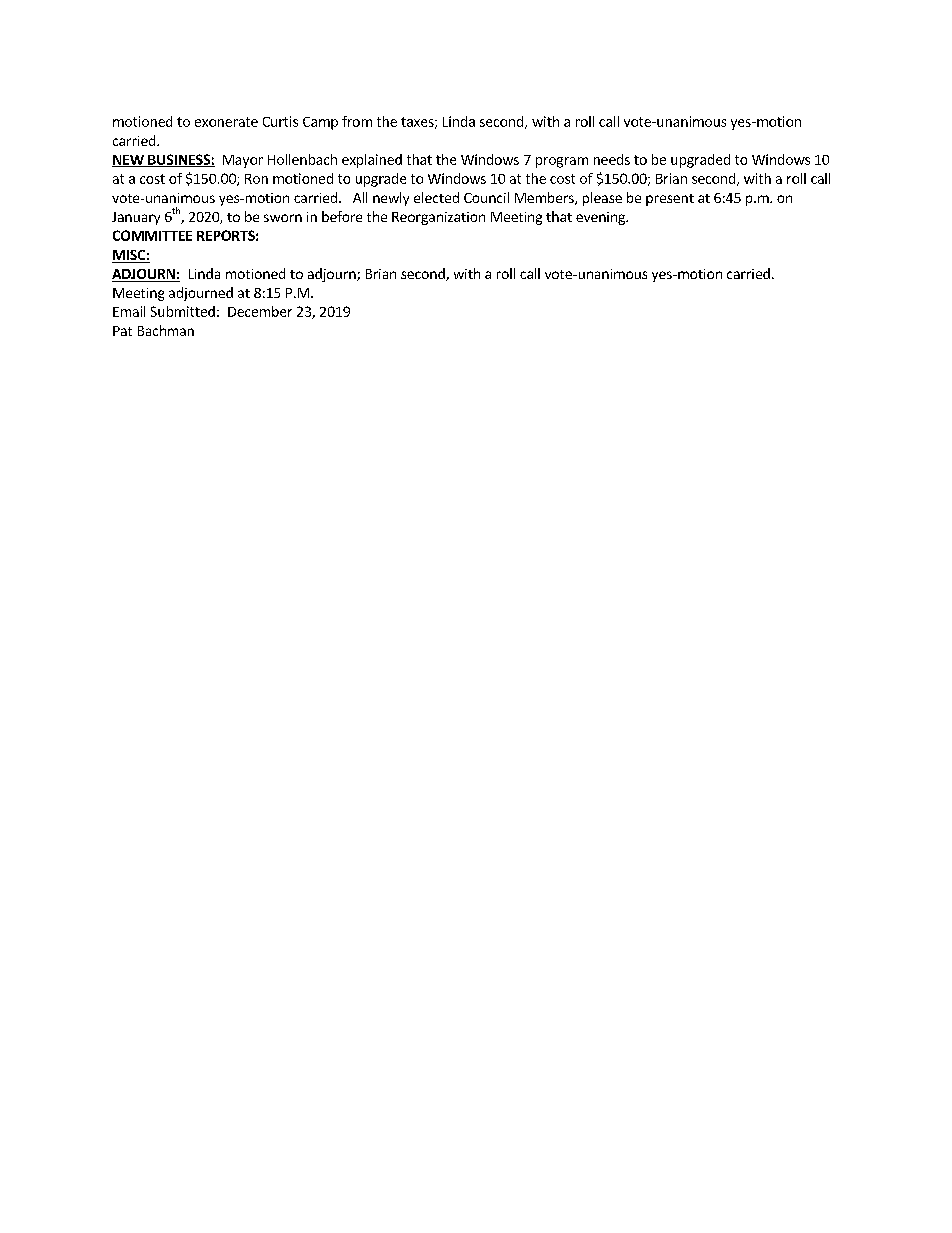 Image resolution: width=952 pixels, height=1233 pixels. I want to click on December, so click(260, 311).
